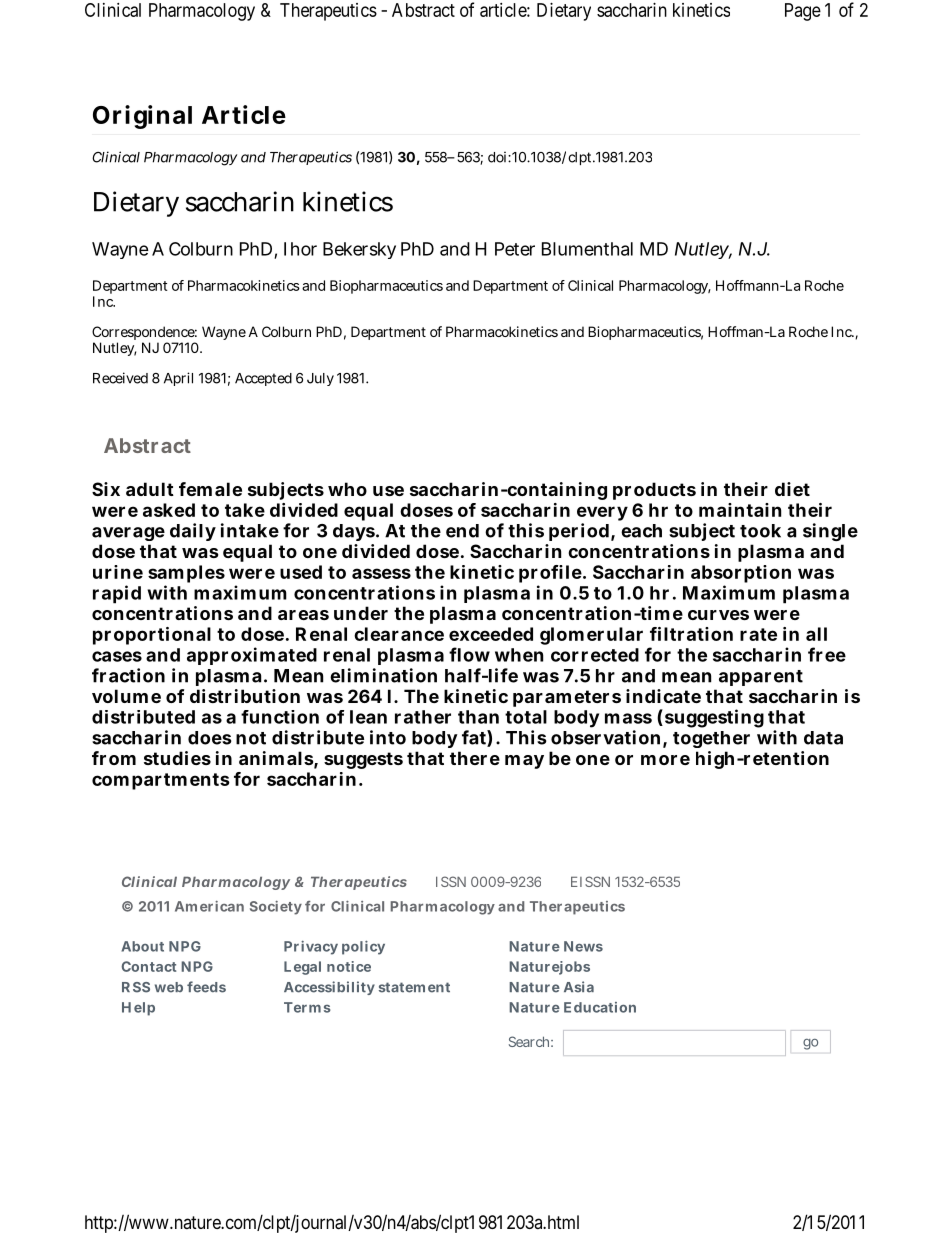  What do you see at coordinates (803, 12) in the screenshot?
I see `Page` at bounding box center [803, 12].
